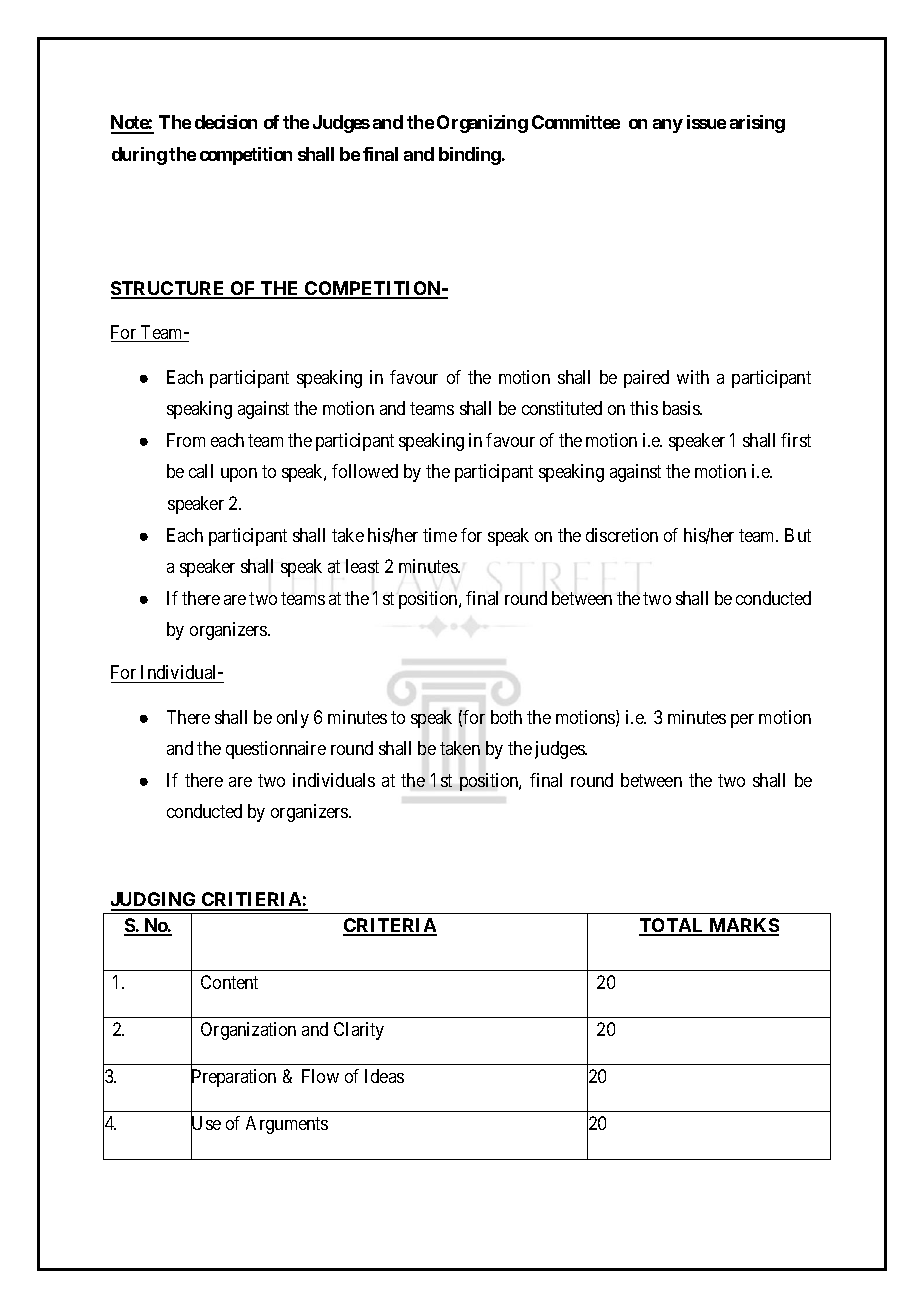 The image size is (924, 1308). Describe the element at coordinates (384, 1076) in the screenshot. I see `Ideas` at that location.
